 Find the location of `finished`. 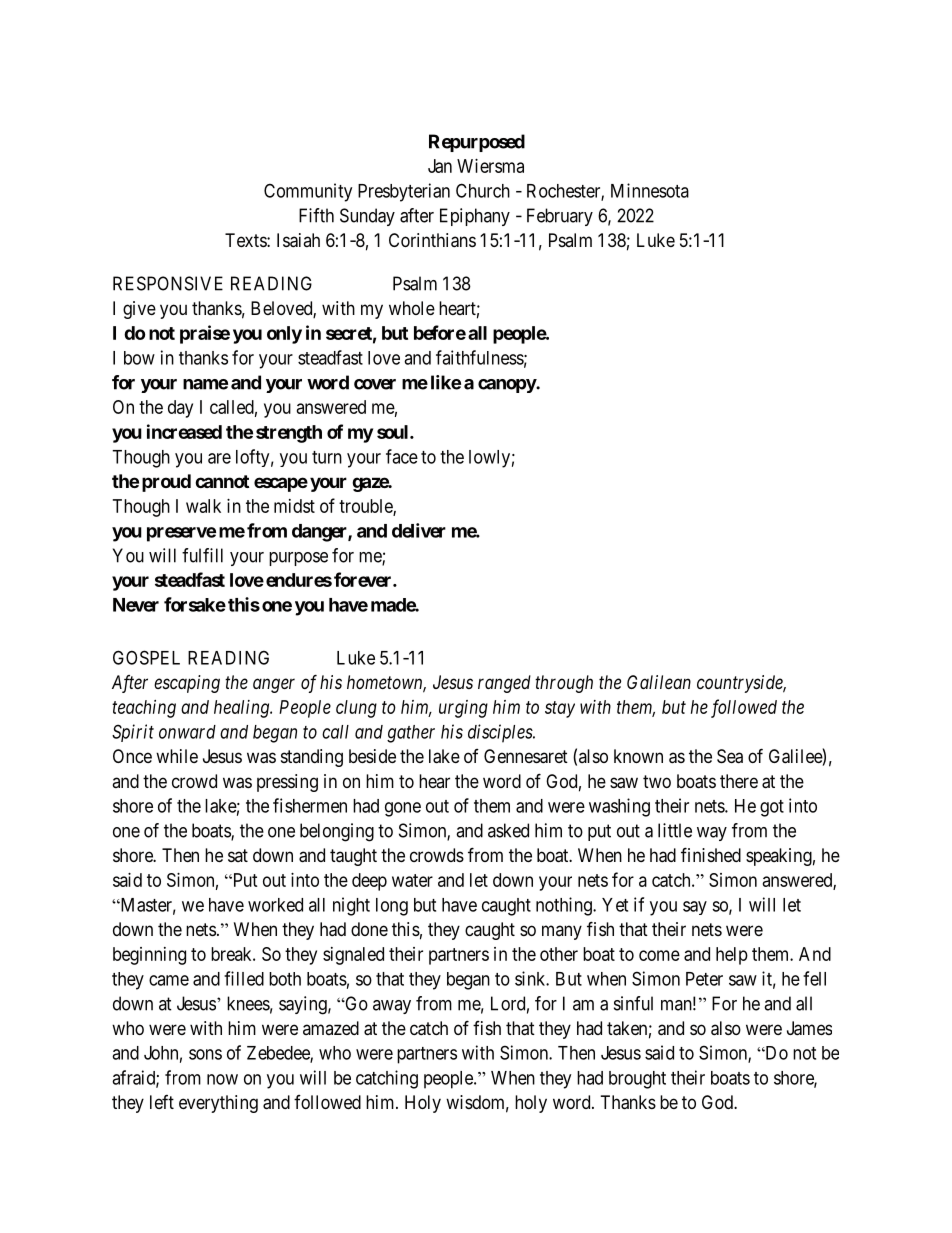

finished is located at coordinates (711, 854).
